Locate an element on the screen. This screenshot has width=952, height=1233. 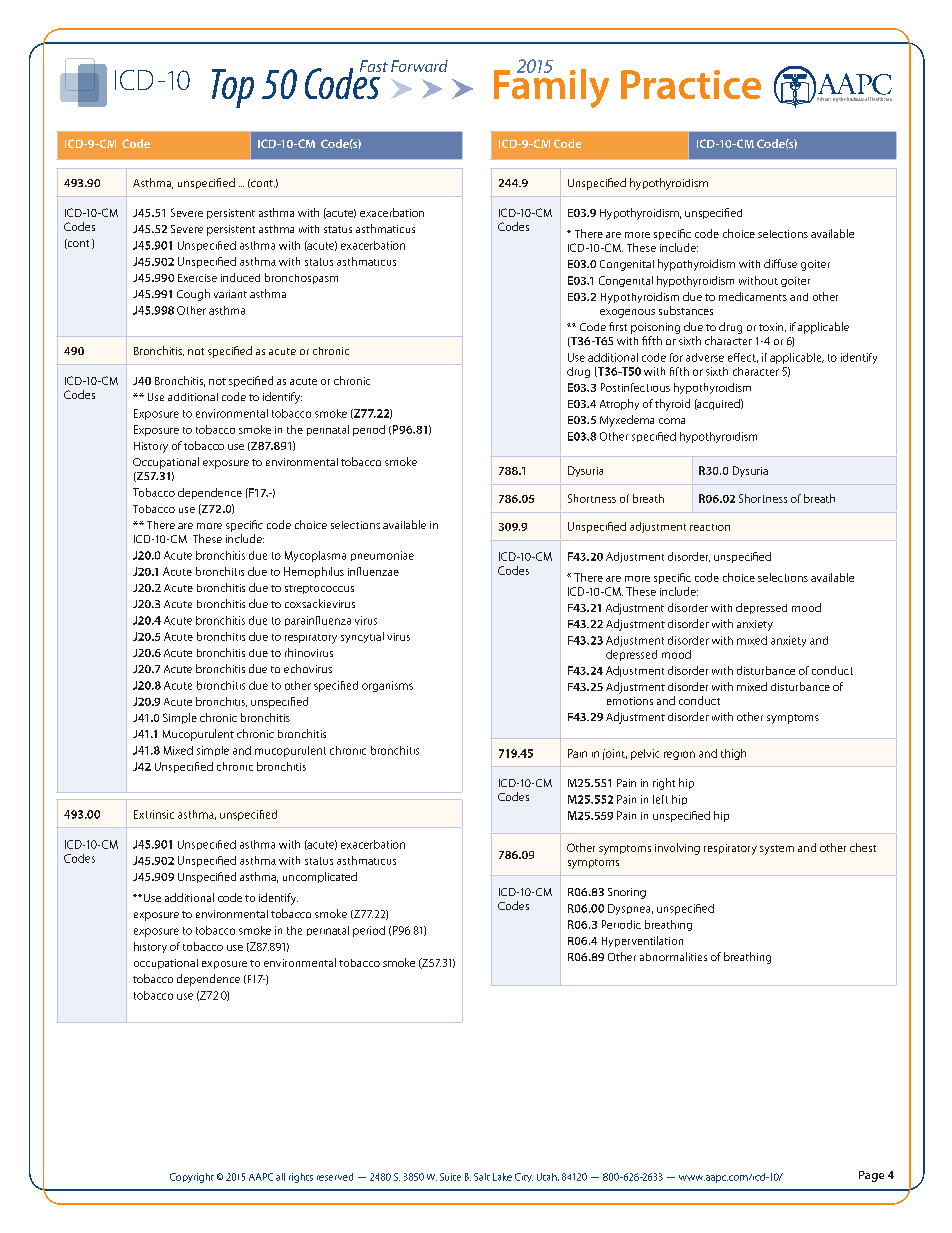
Extrinsic is located at coordinates (154, 814).
